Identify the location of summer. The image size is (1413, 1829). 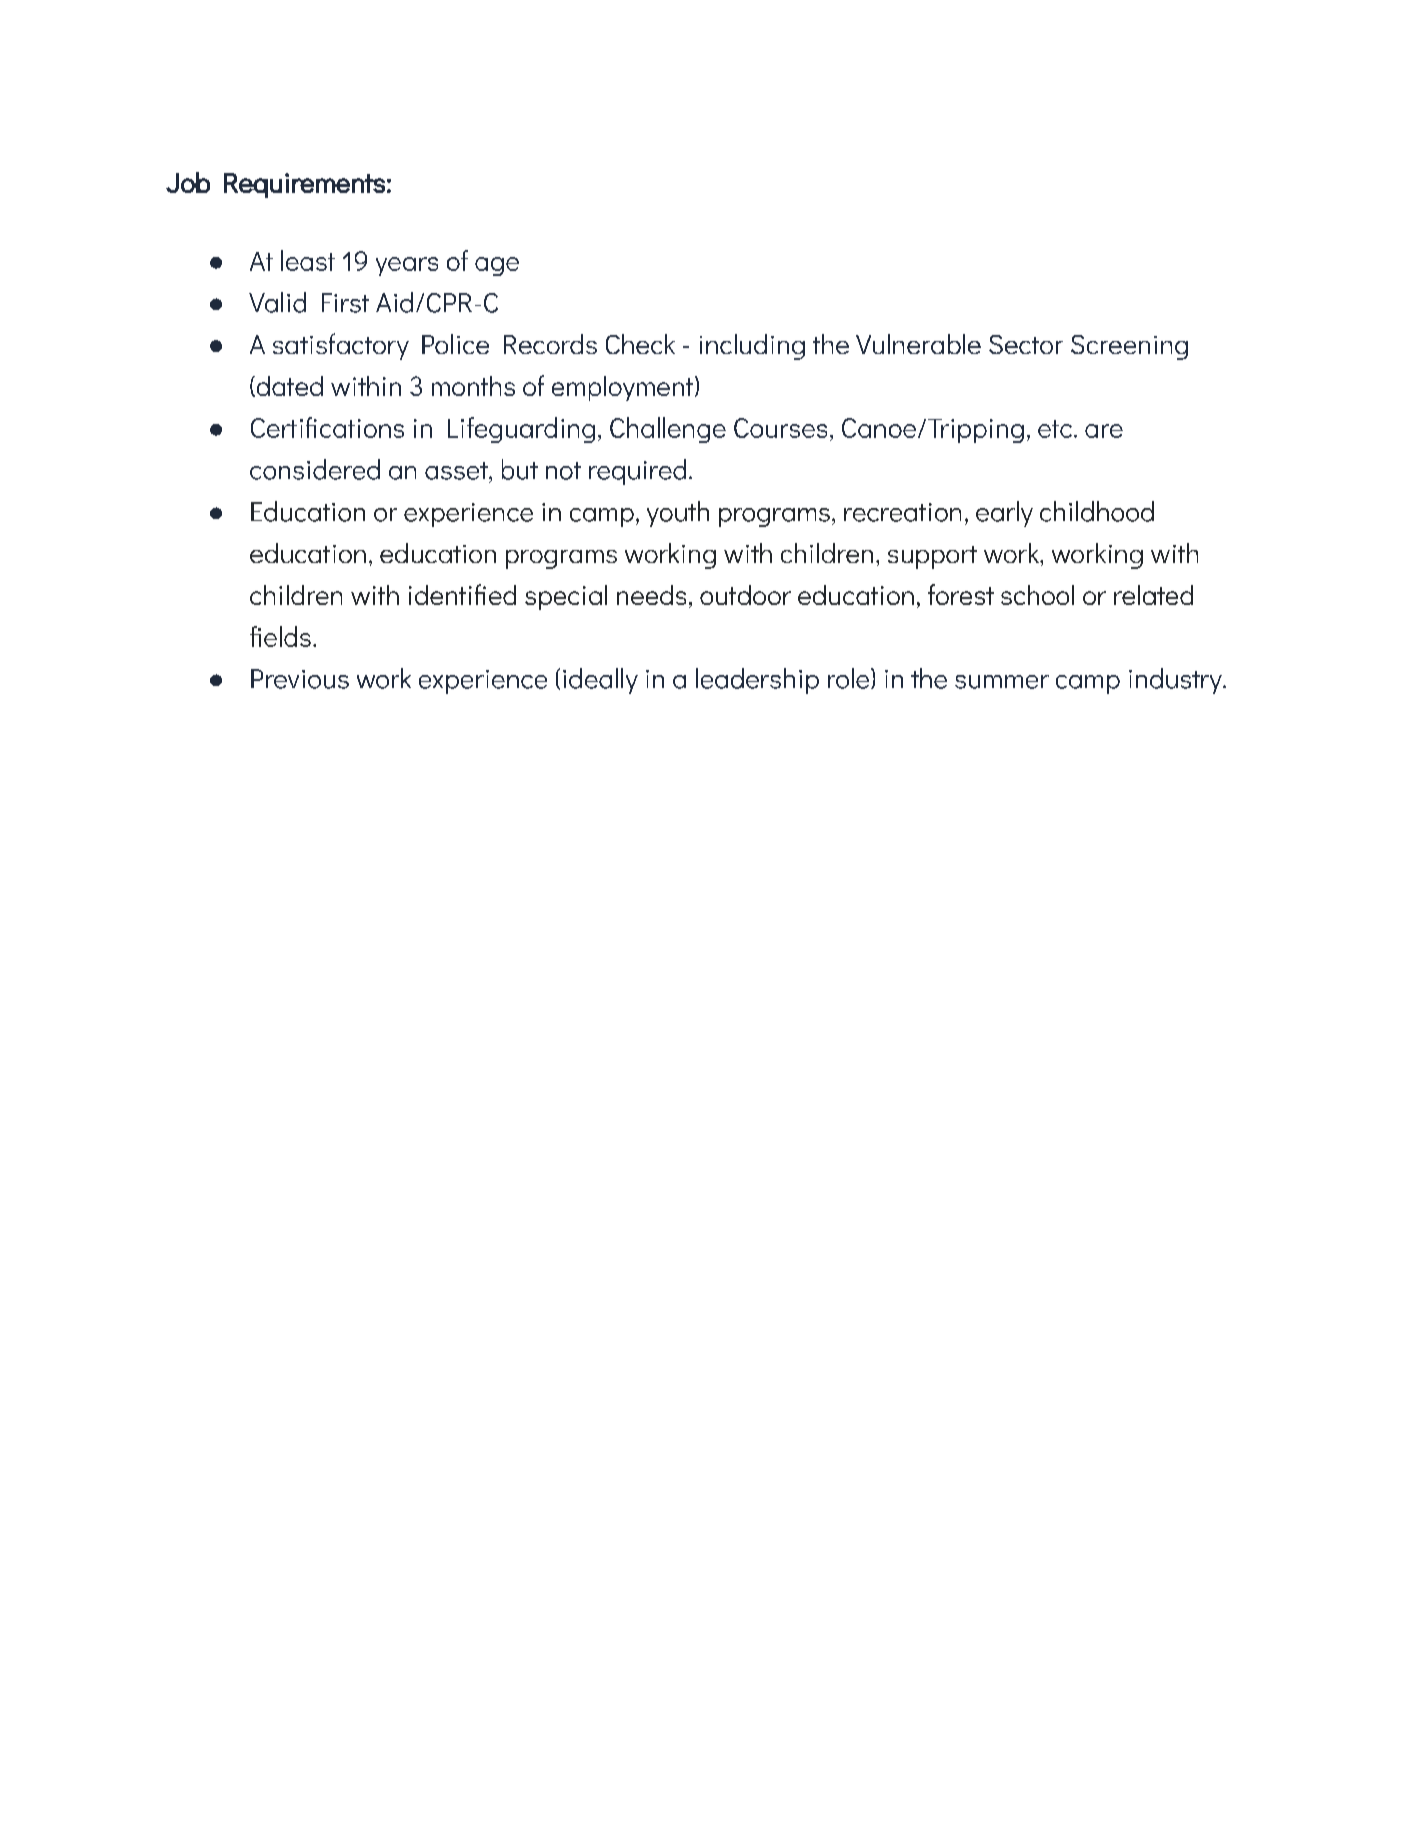
(1002, 682).
